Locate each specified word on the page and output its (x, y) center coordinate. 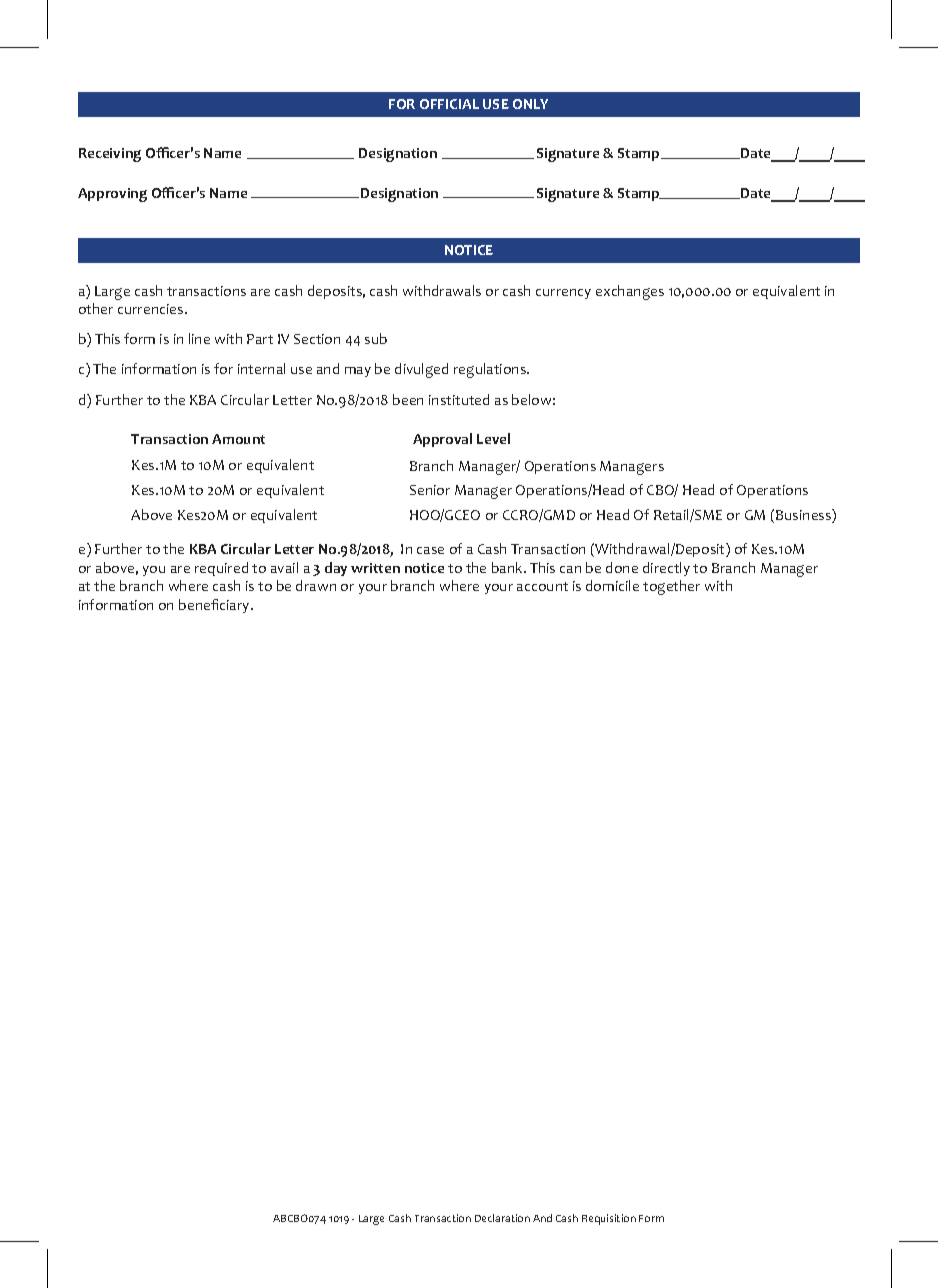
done (622, 567)
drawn (316, 585)
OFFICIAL (449, 104)
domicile (612, 585)
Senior (430, 490)
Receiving (110, 155)
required (221, 569)
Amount (238, 439)
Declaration (502, 1218)
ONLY (530, 104)
